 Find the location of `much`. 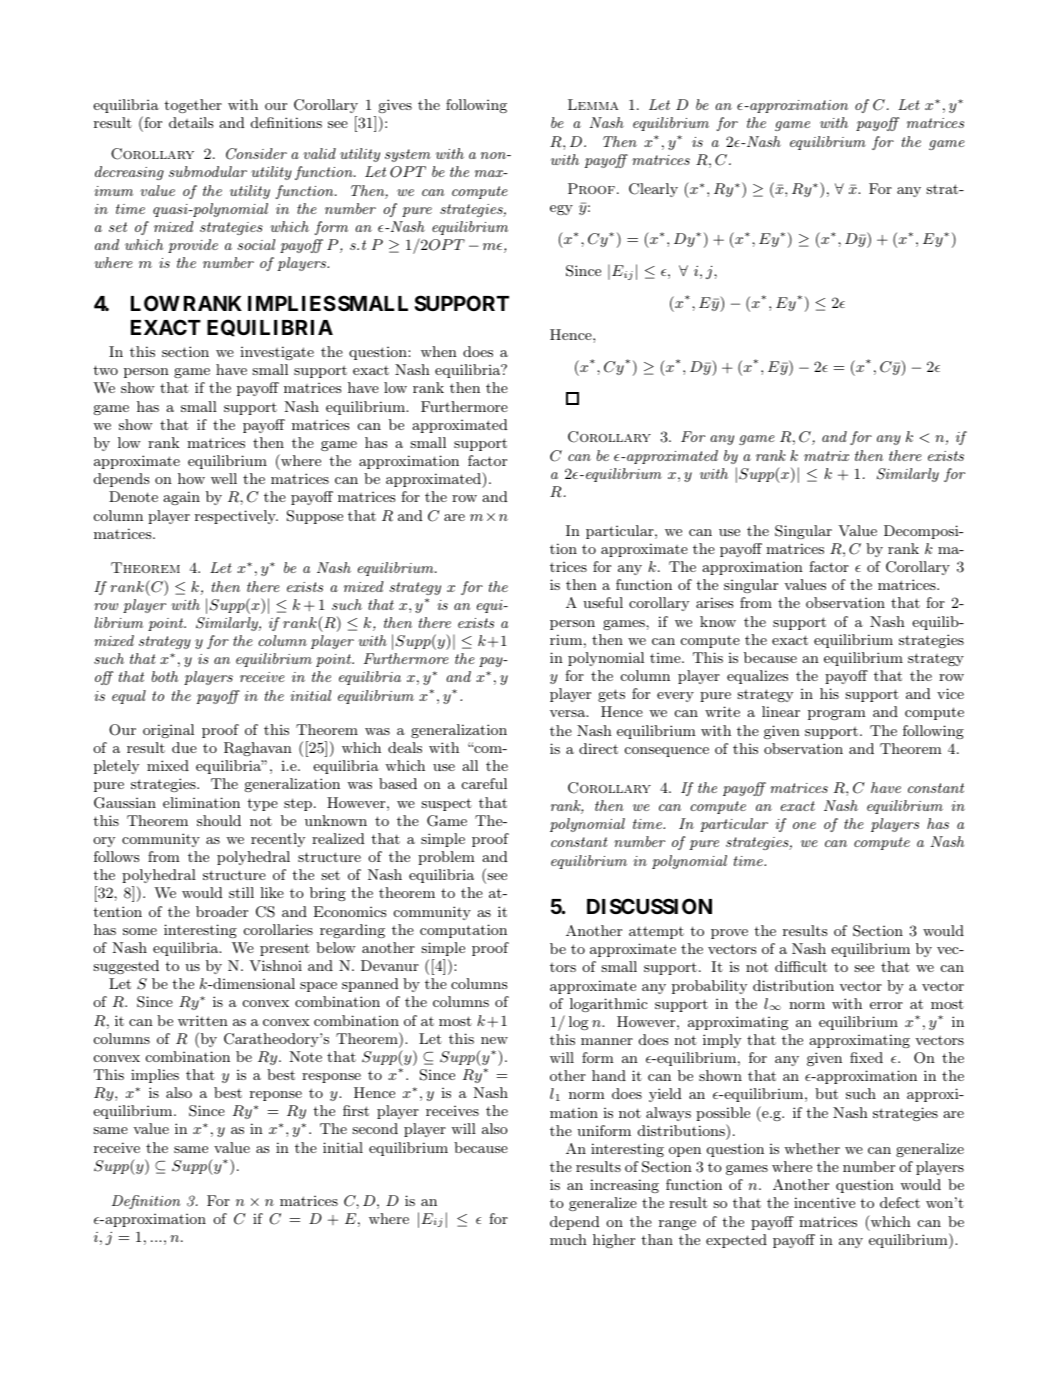

much is located at coordinates (568, 1239).
